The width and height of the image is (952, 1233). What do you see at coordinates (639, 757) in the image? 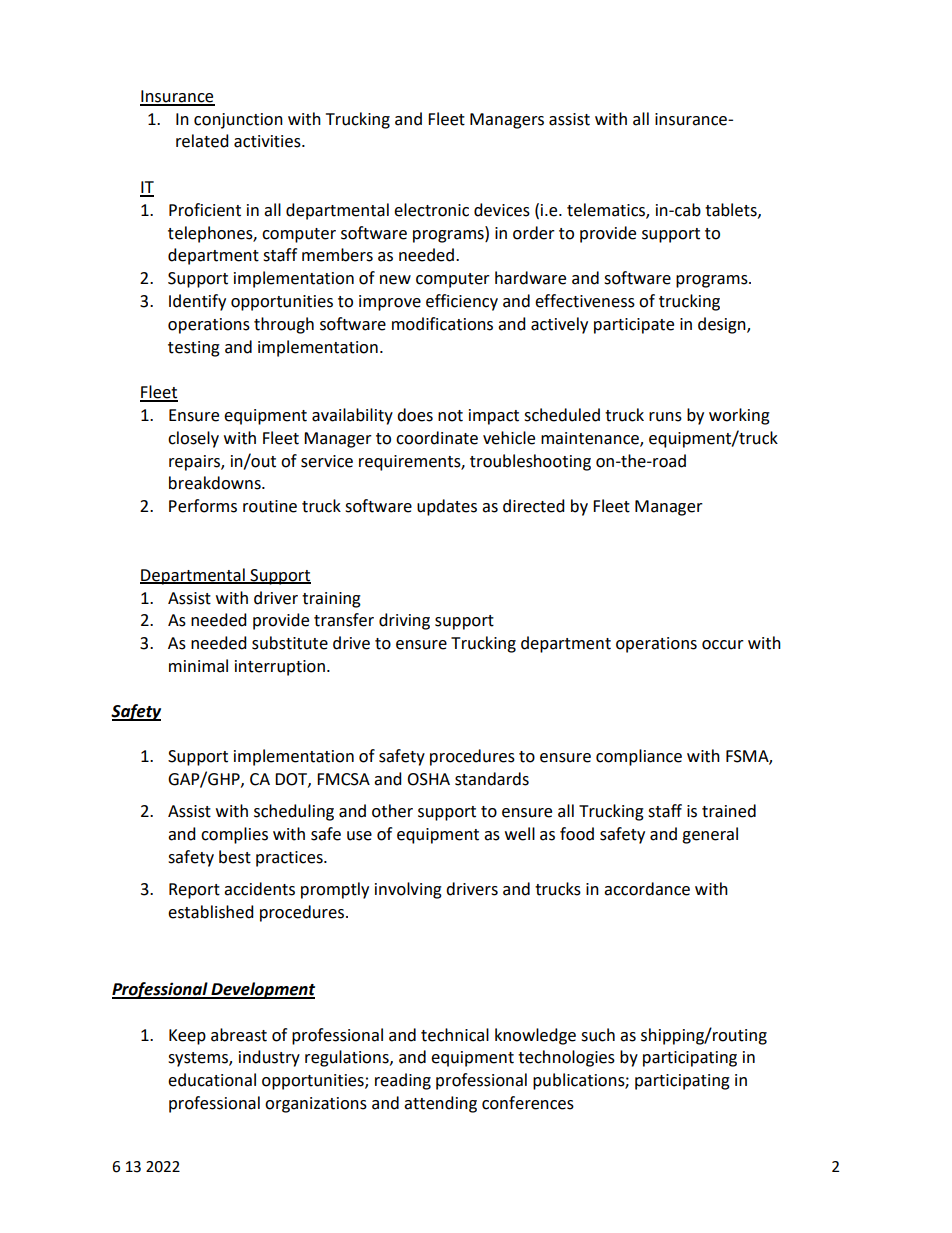
I see `compliance` at bounding box center [639, 757].
